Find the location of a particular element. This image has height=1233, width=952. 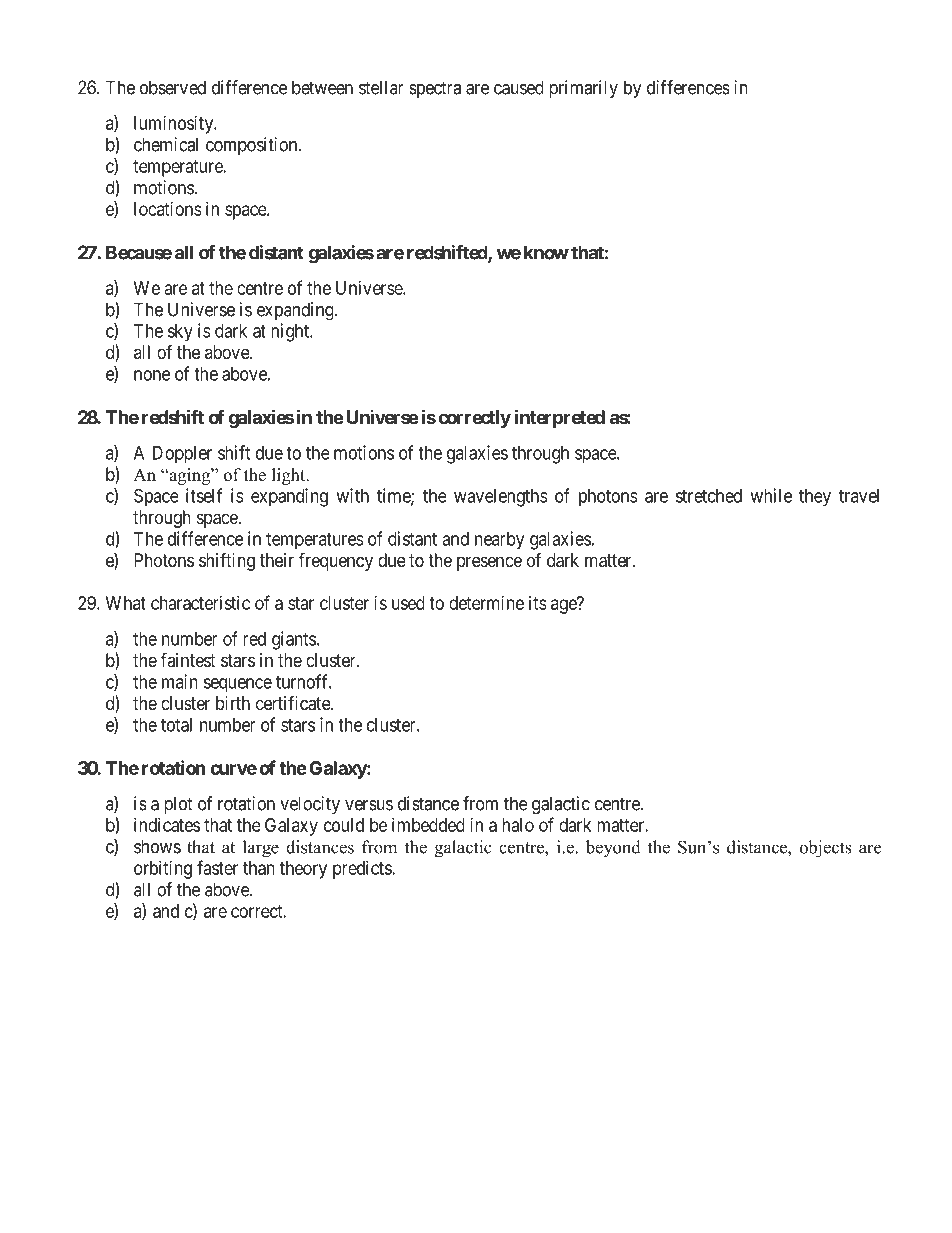

faintest is located at coordinates (188, 659).
